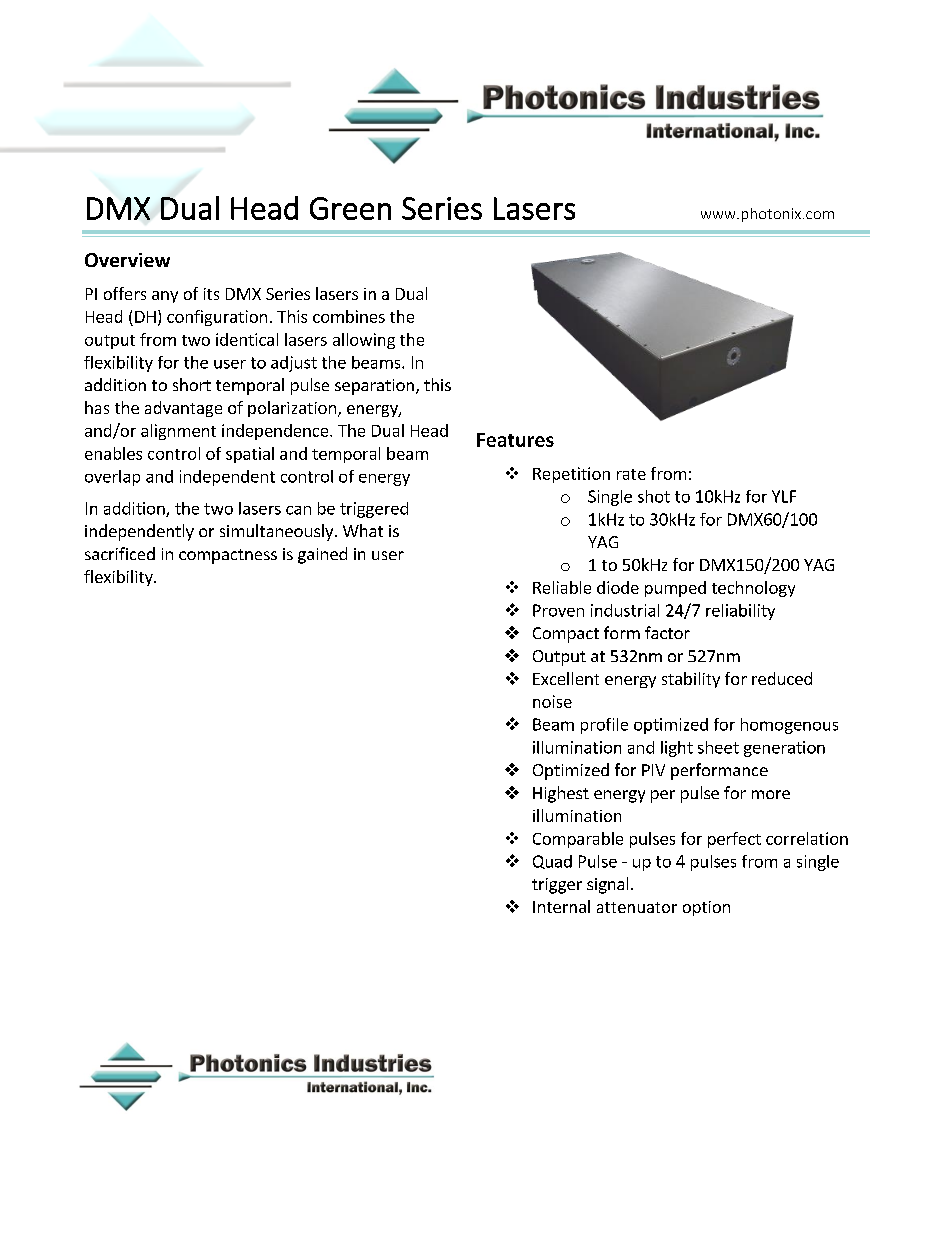 Image resolution: width=952 pixels, height=1233 pixels. Describe the element at coordinates (112, 478) in the page. I see `overlap` at that location.
